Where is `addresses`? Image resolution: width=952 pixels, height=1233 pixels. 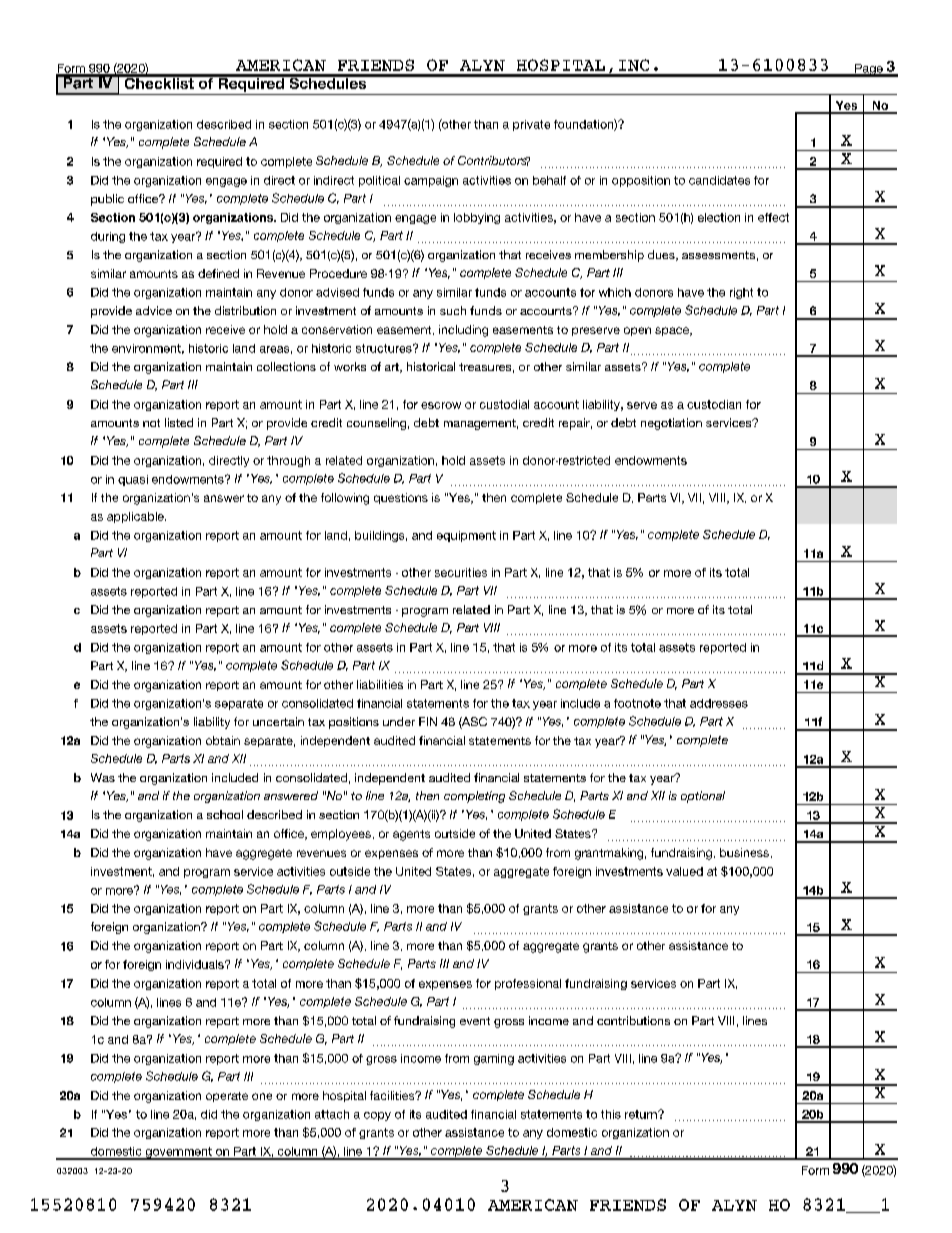 addresses is located at coordinates (719, 703).
